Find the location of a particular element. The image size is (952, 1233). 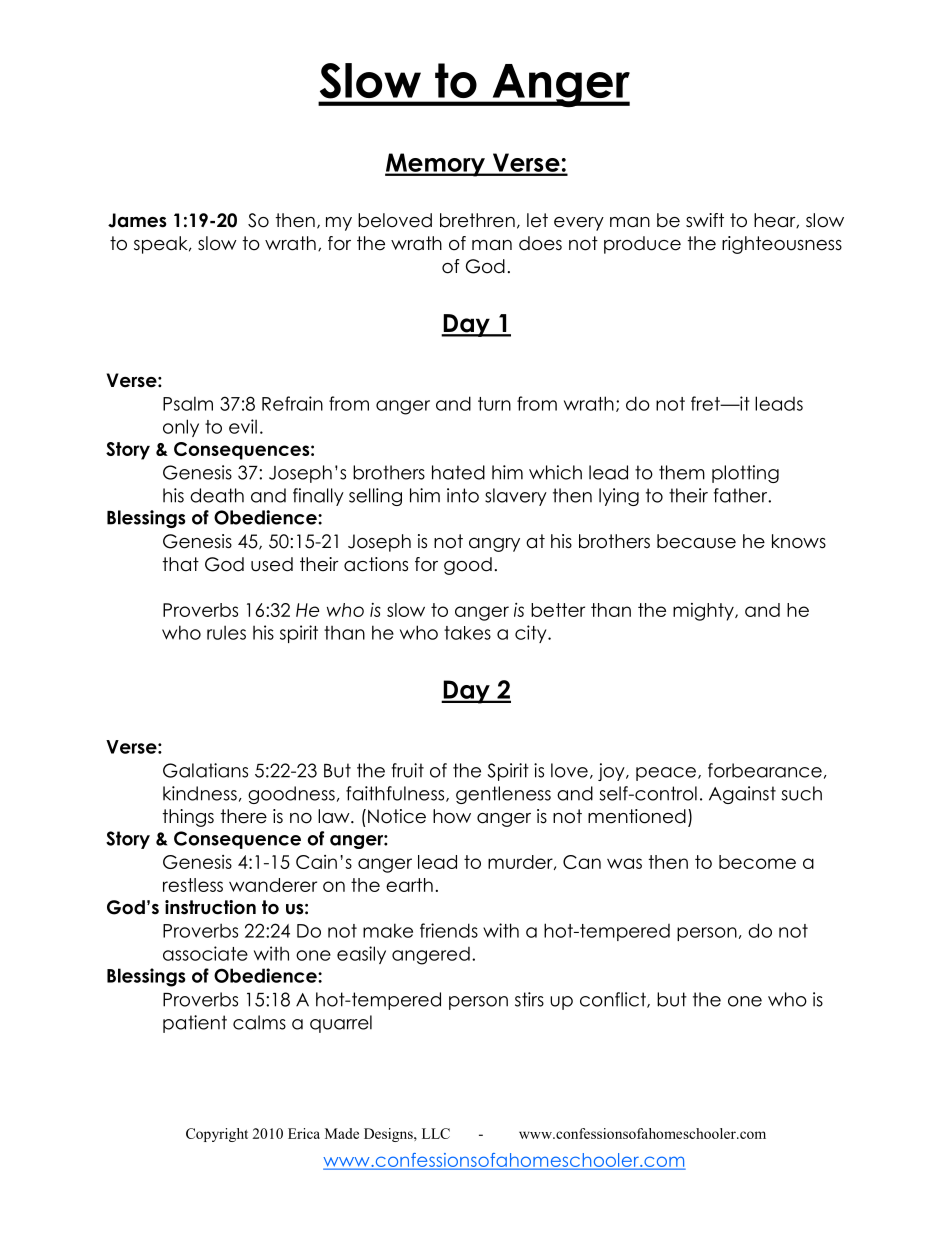

James is located at coordinates (137, 220).
